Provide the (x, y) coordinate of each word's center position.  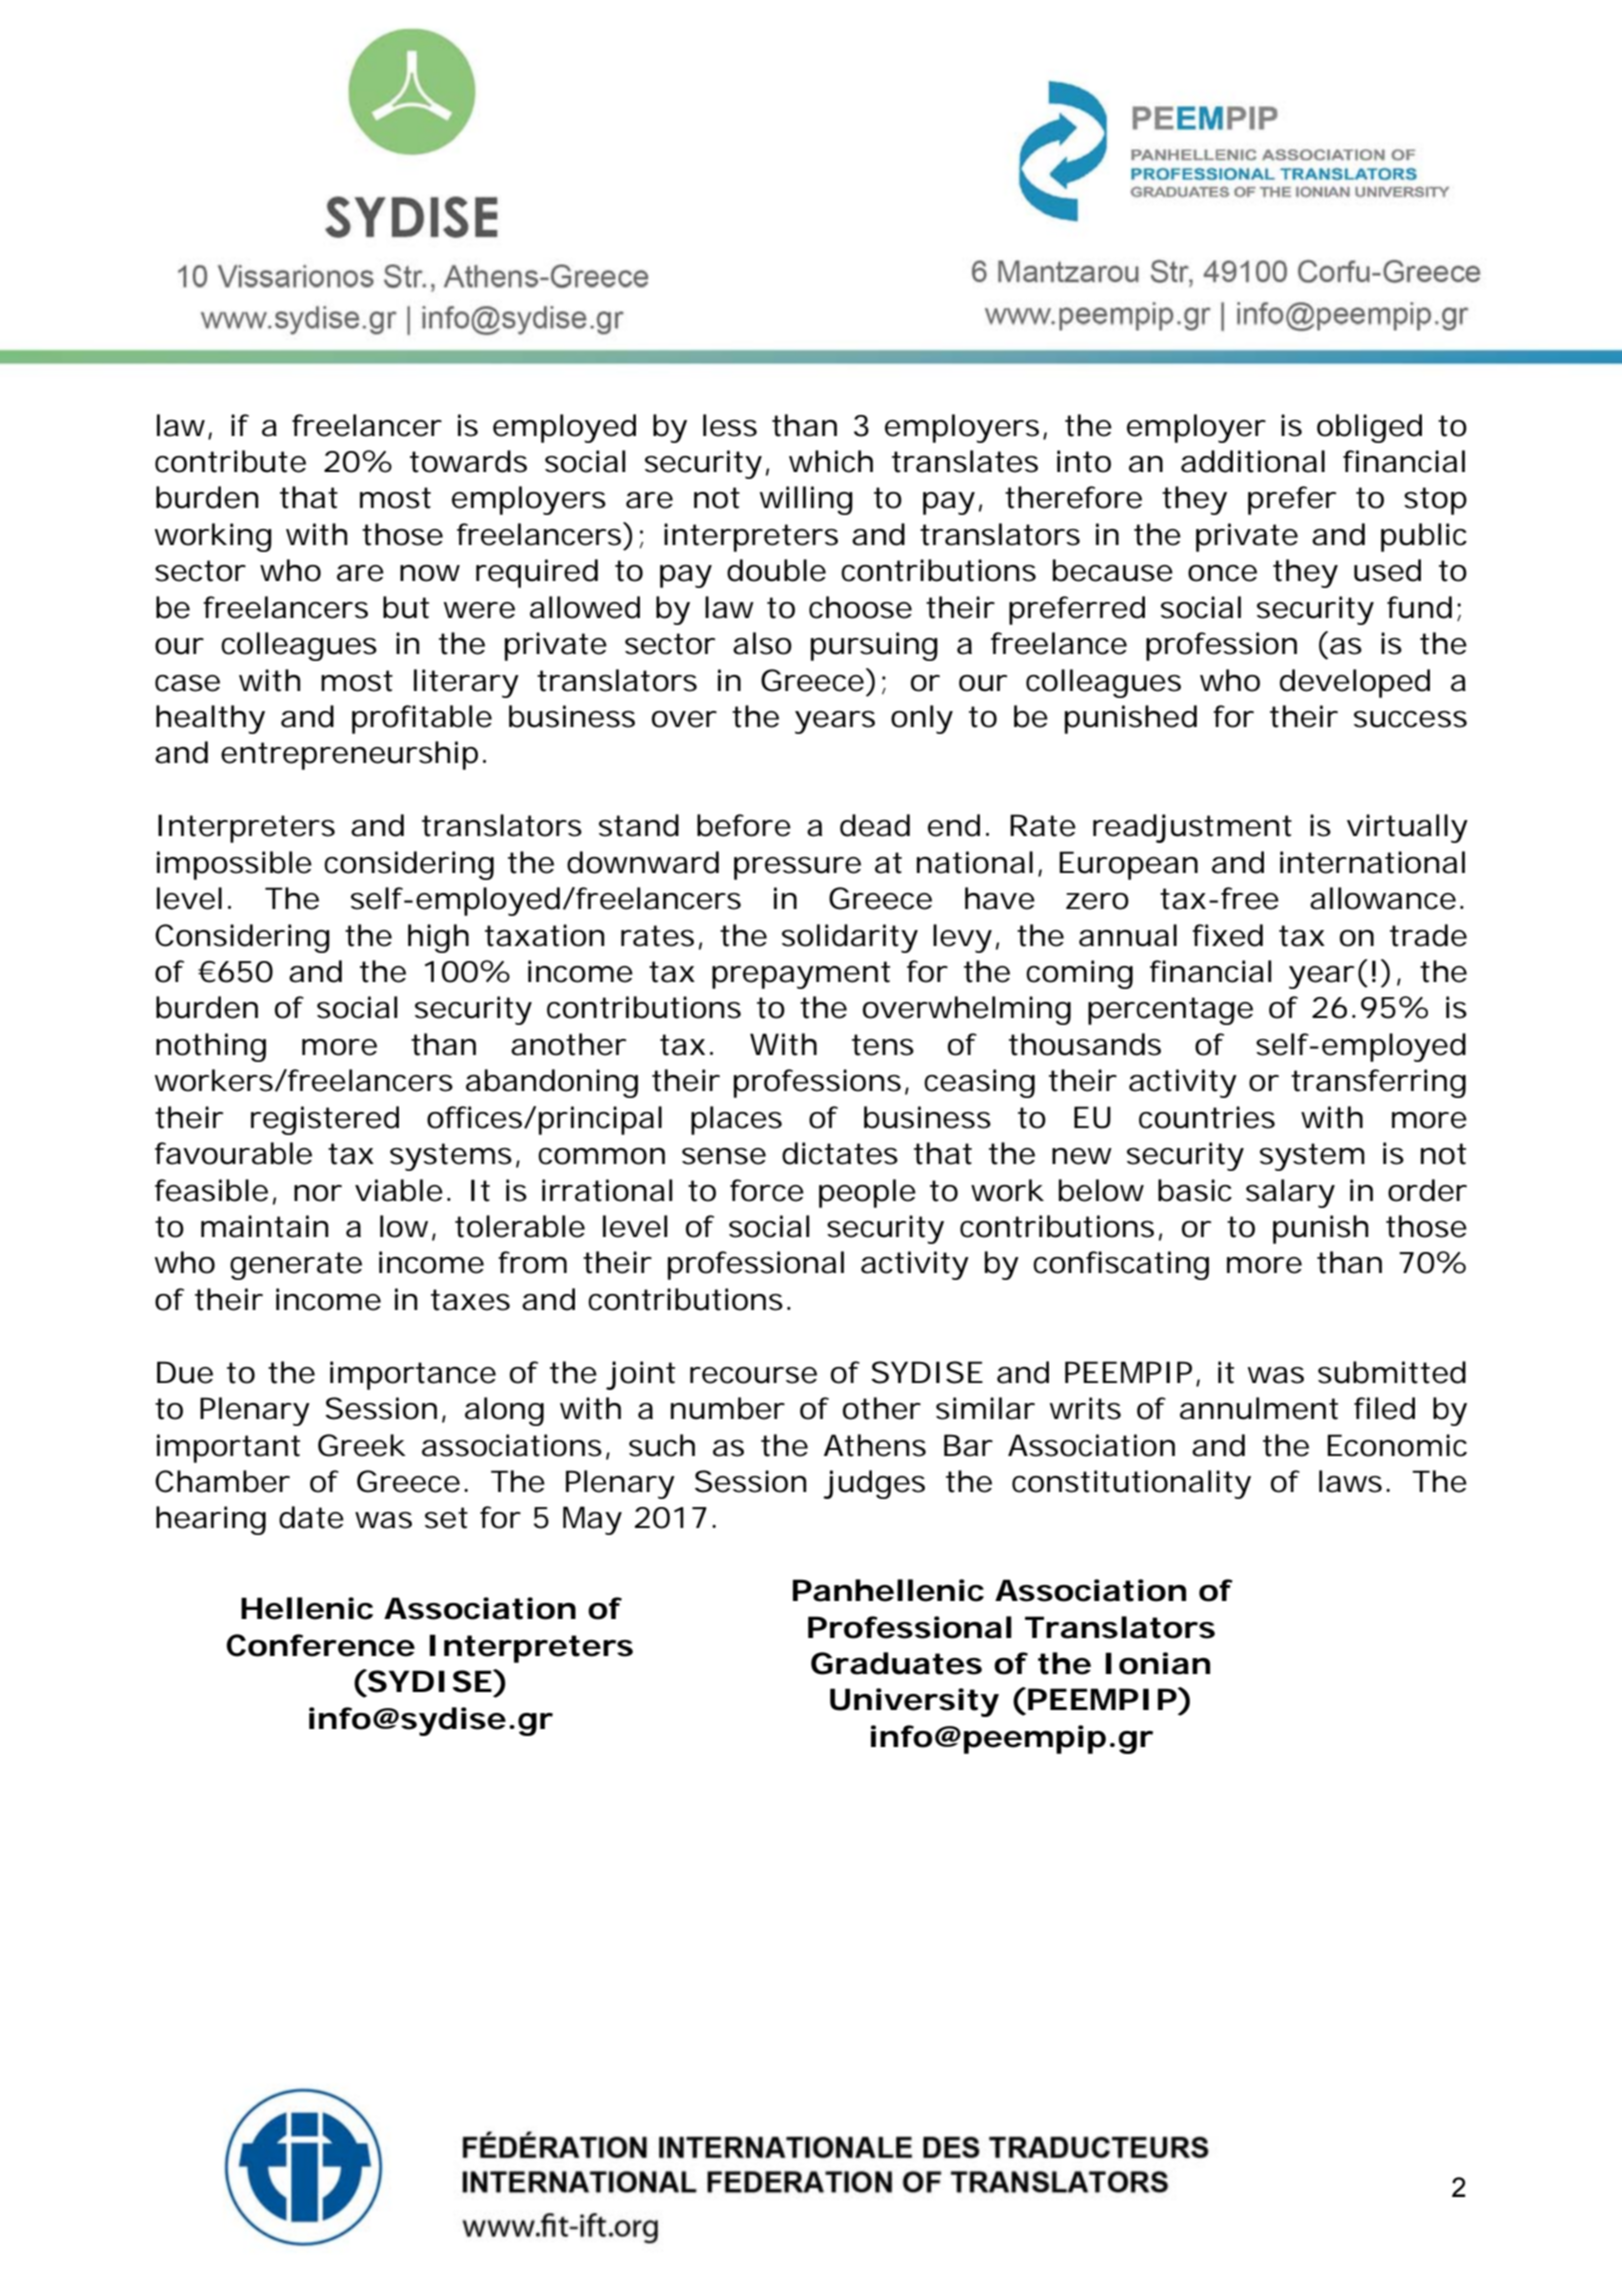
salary (1290, 1193)
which (831, 461)
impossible (234, 865)
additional (1253, 461)
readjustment (1192, 828)
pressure (797, 868)
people (867, 1193)
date (311, 1517)
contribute (230, 461)
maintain (264, 1226)
